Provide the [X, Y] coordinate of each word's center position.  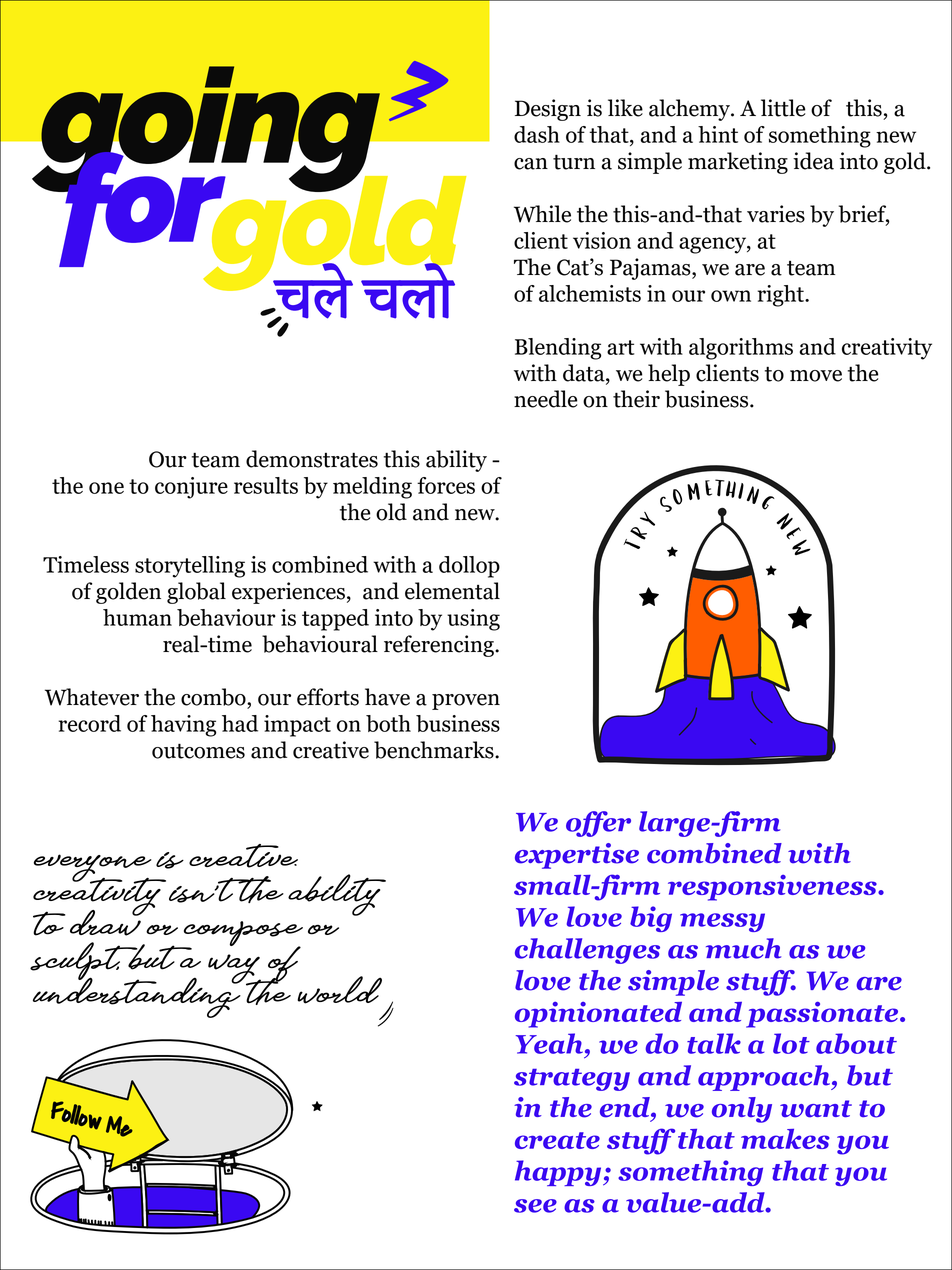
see [535, 1206]
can [531, 164]
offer [598, 824]
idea [813, 161]
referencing [440, 646]
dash [537, 134]
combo [214, 697]
